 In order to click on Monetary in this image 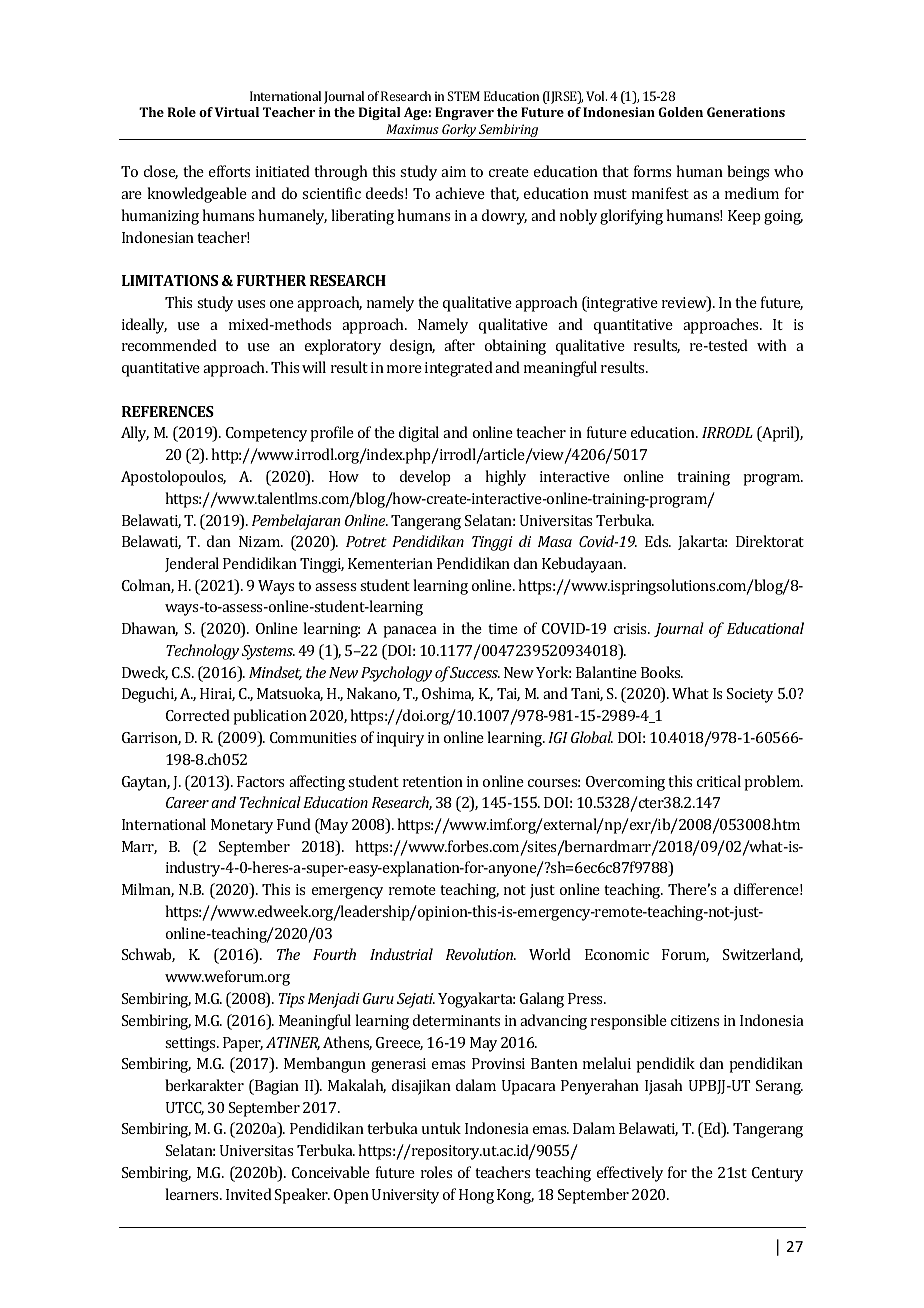, I will do `click(242, 826)`.
